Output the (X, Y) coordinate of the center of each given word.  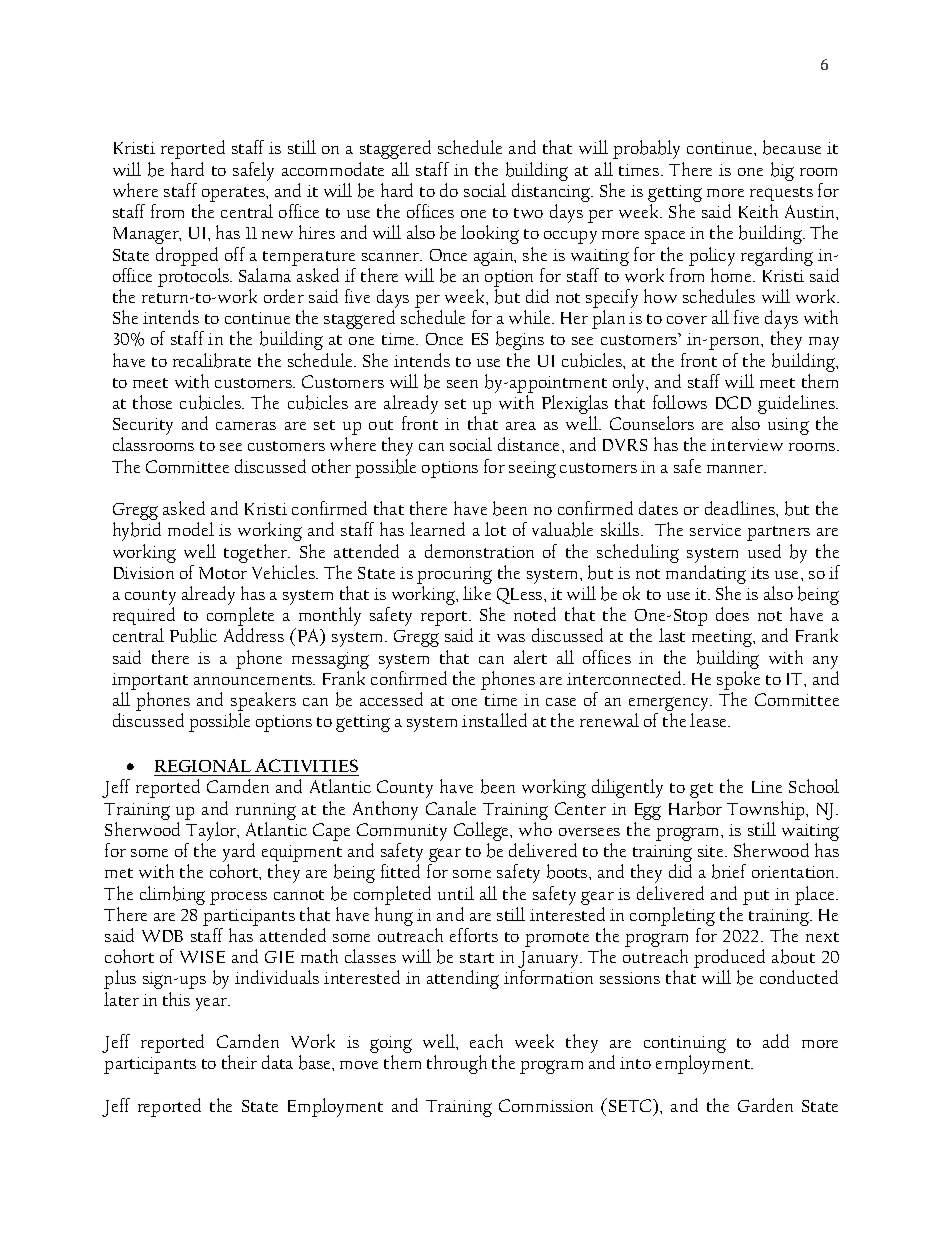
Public (193, 635)
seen (462, 384)
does (732, 614)
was (511, 638)
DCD (733, 402)
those (152, 402)
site (712, 851)
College (483, 833)
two (528, 213)
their (239, 1062)
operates (234, 194)
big (782, 171)
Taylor (212, 833)
